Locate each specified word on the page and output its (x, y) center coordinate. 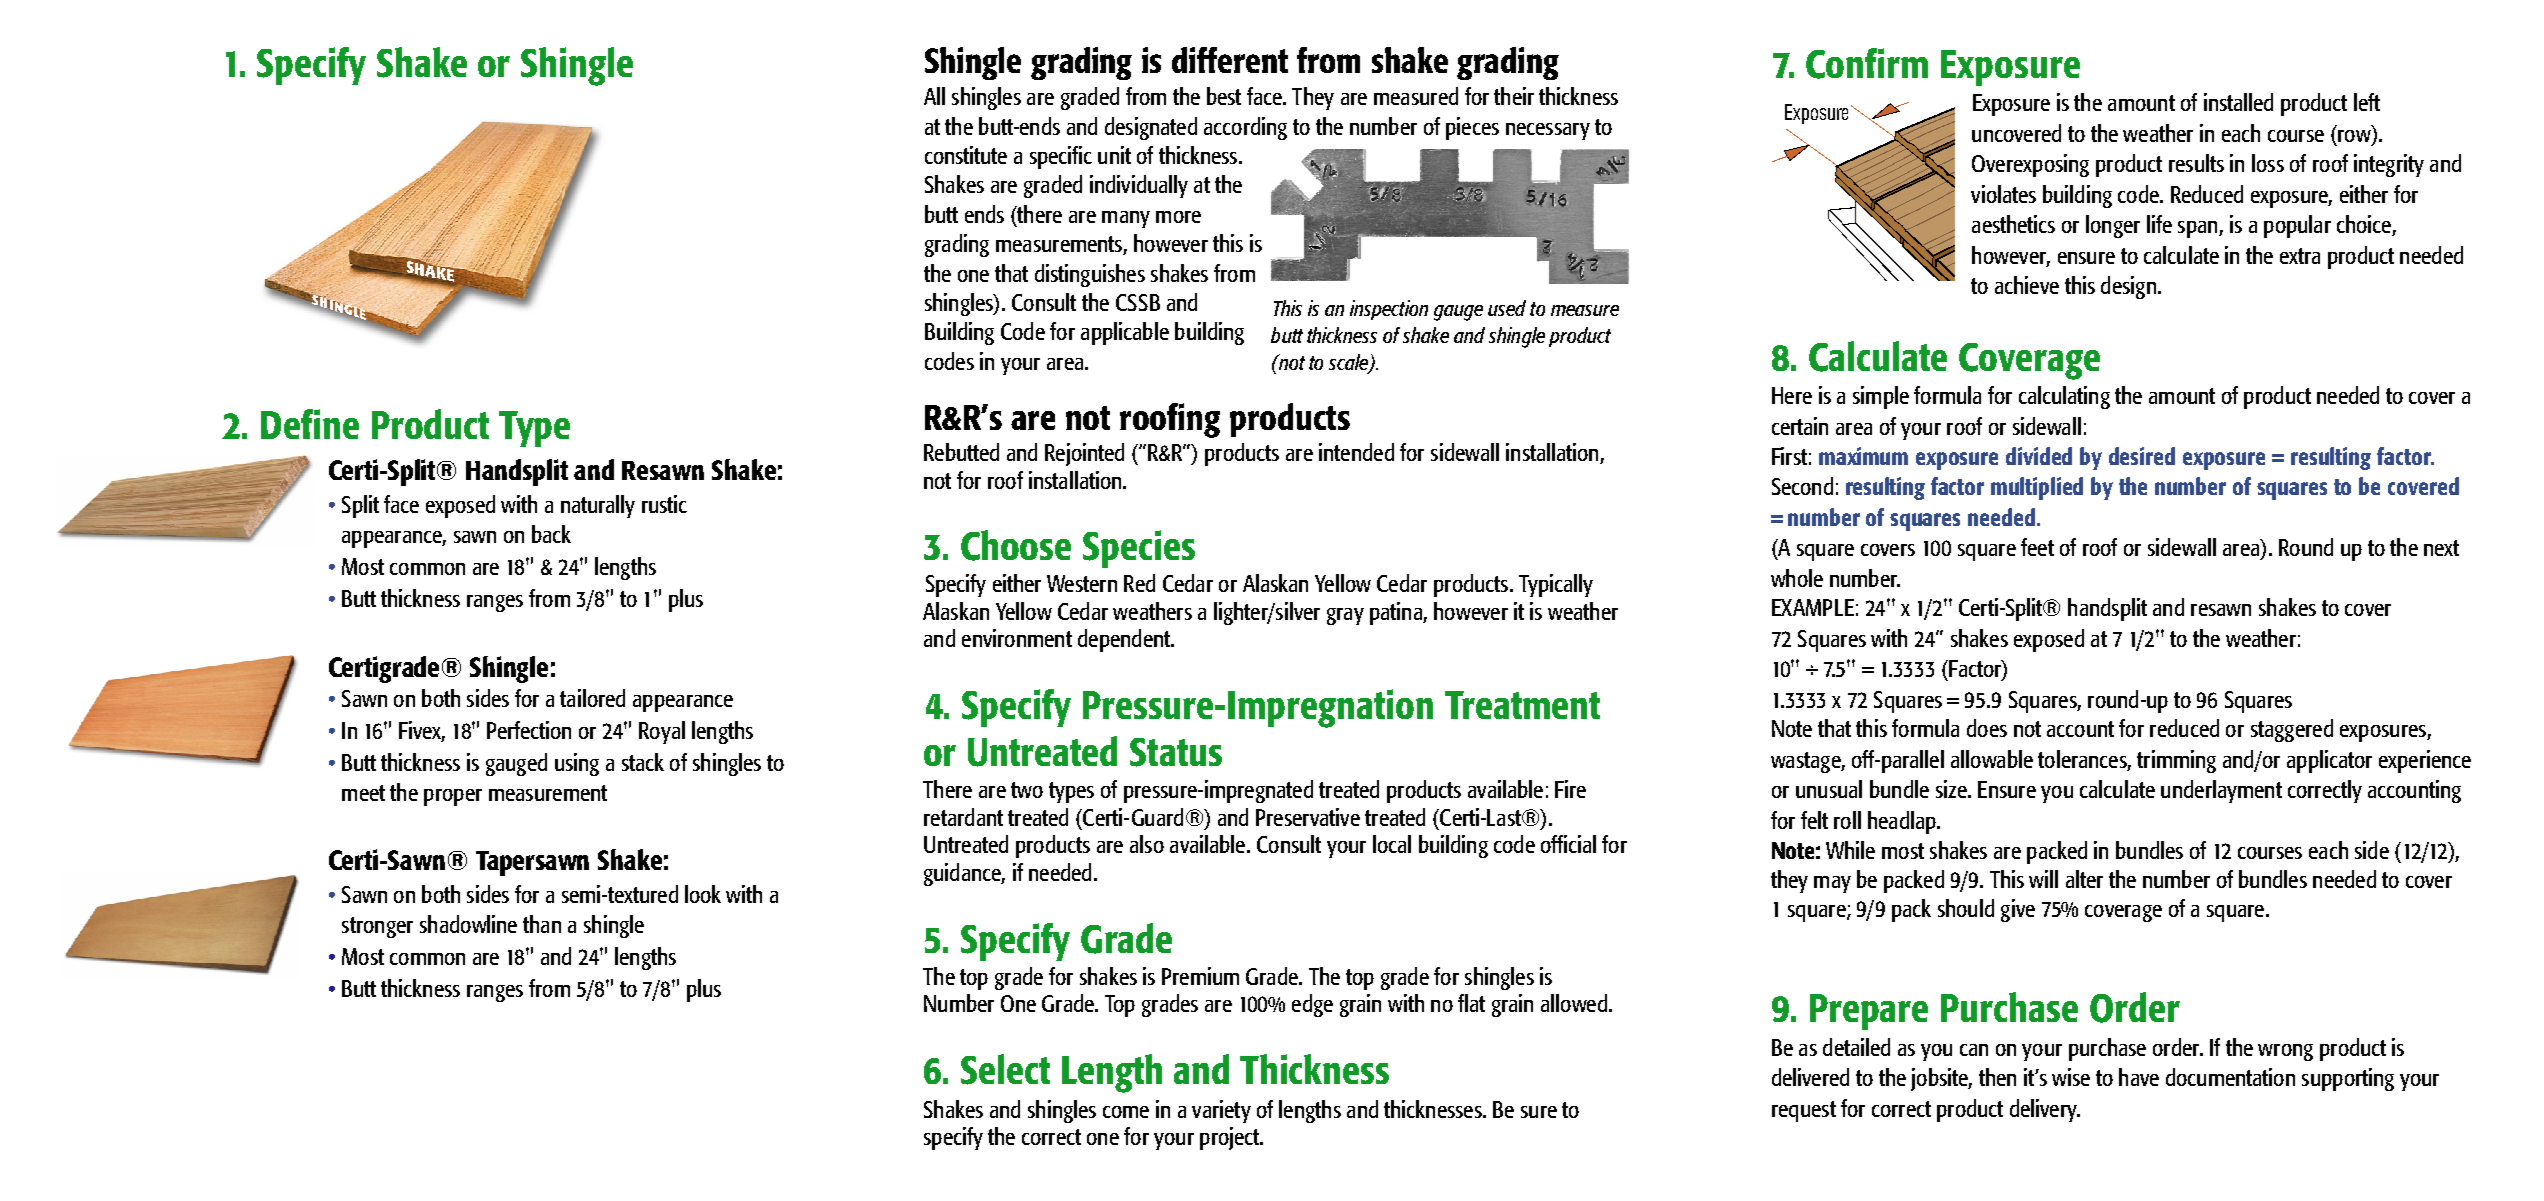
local (1392, 844)
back (551, 534)
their (1514, 96)
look (703, 894)
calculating (2064, 397)
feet (2037, 547)
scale (1350, 363)
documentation (2230, 1077)
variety (1221, 1111)
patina (1397, 613)
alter (2084, 879)
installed (2238, 102)
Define (310, 424)
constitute (966, 155)
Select (1005, 1069)
